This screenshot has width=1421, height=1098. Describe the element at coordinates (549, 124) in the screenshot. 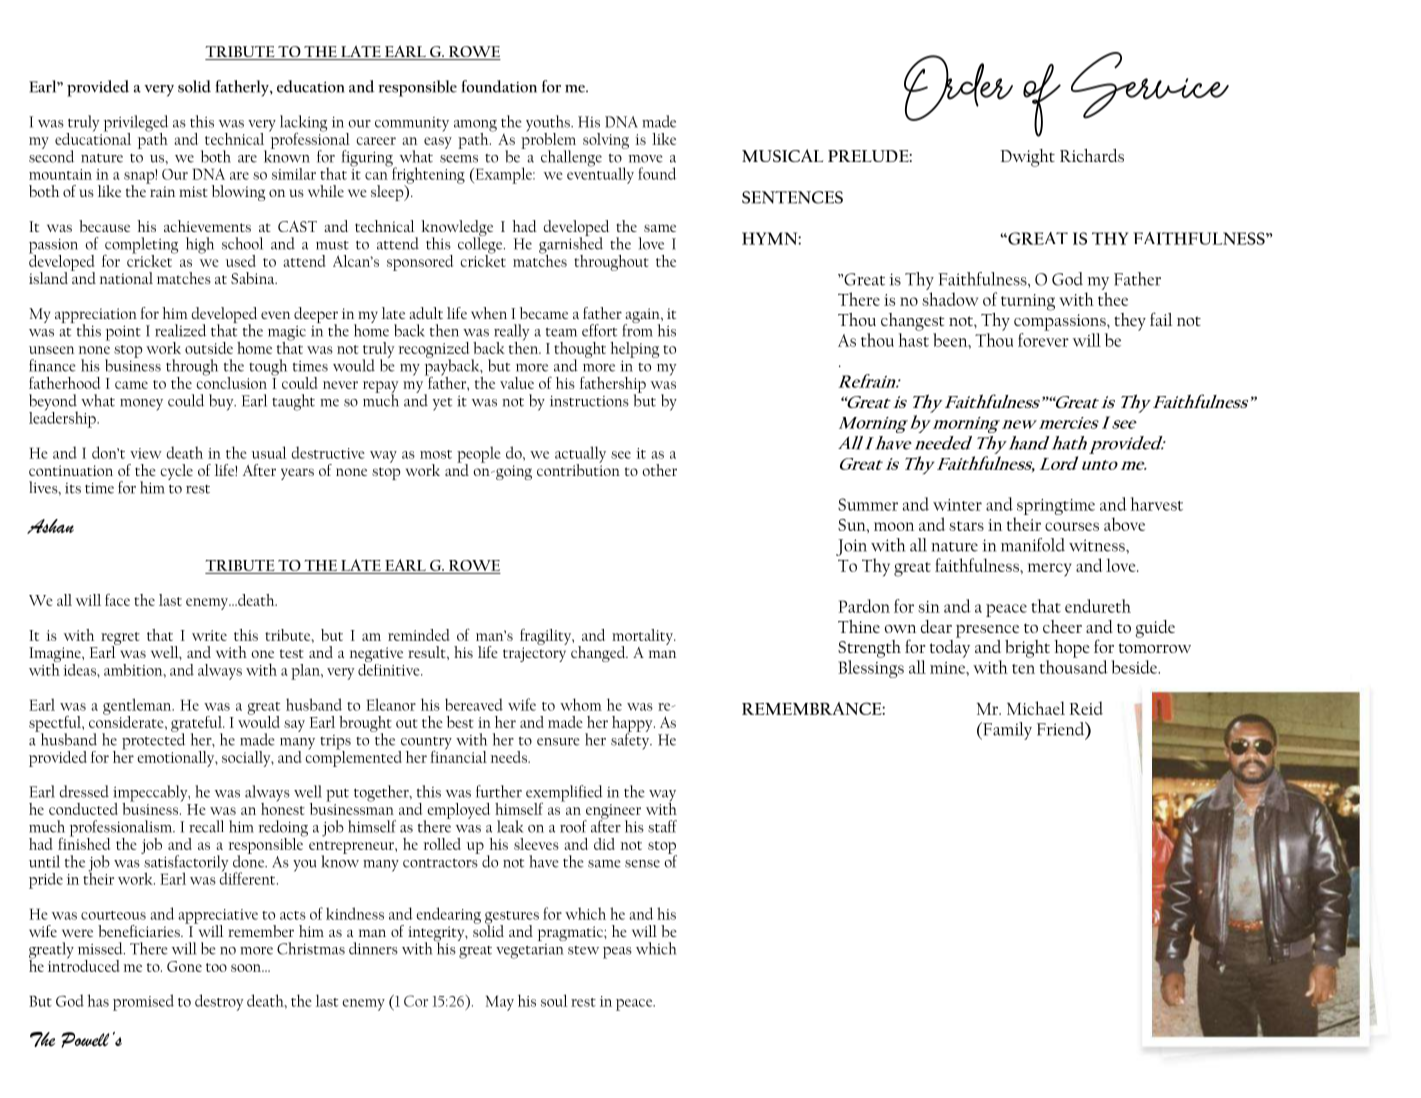

I see `youths` at that location.
